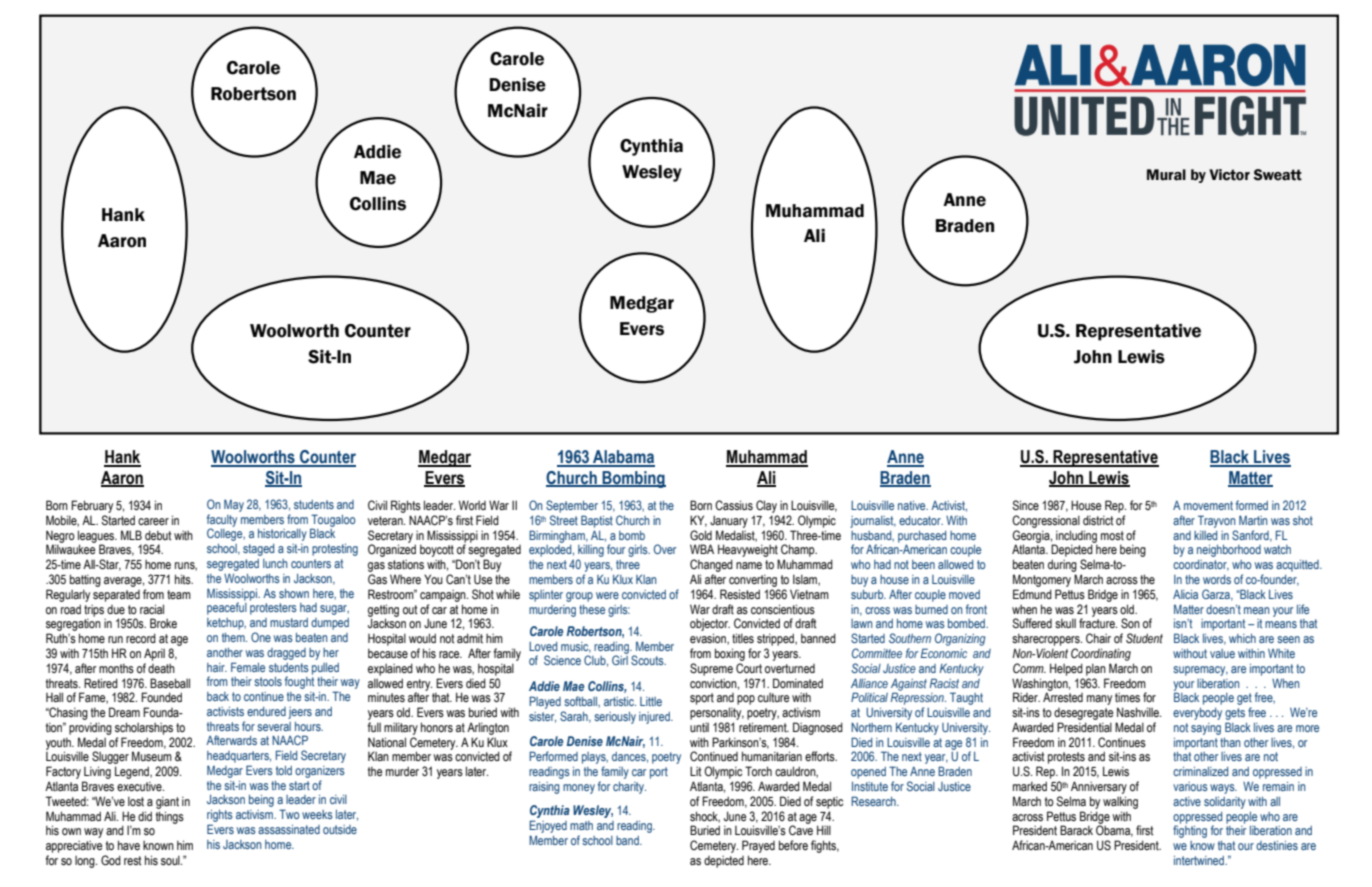 The height and width of the screenshot is (887, 1372). I want to click on soul, so click(171, 860).
